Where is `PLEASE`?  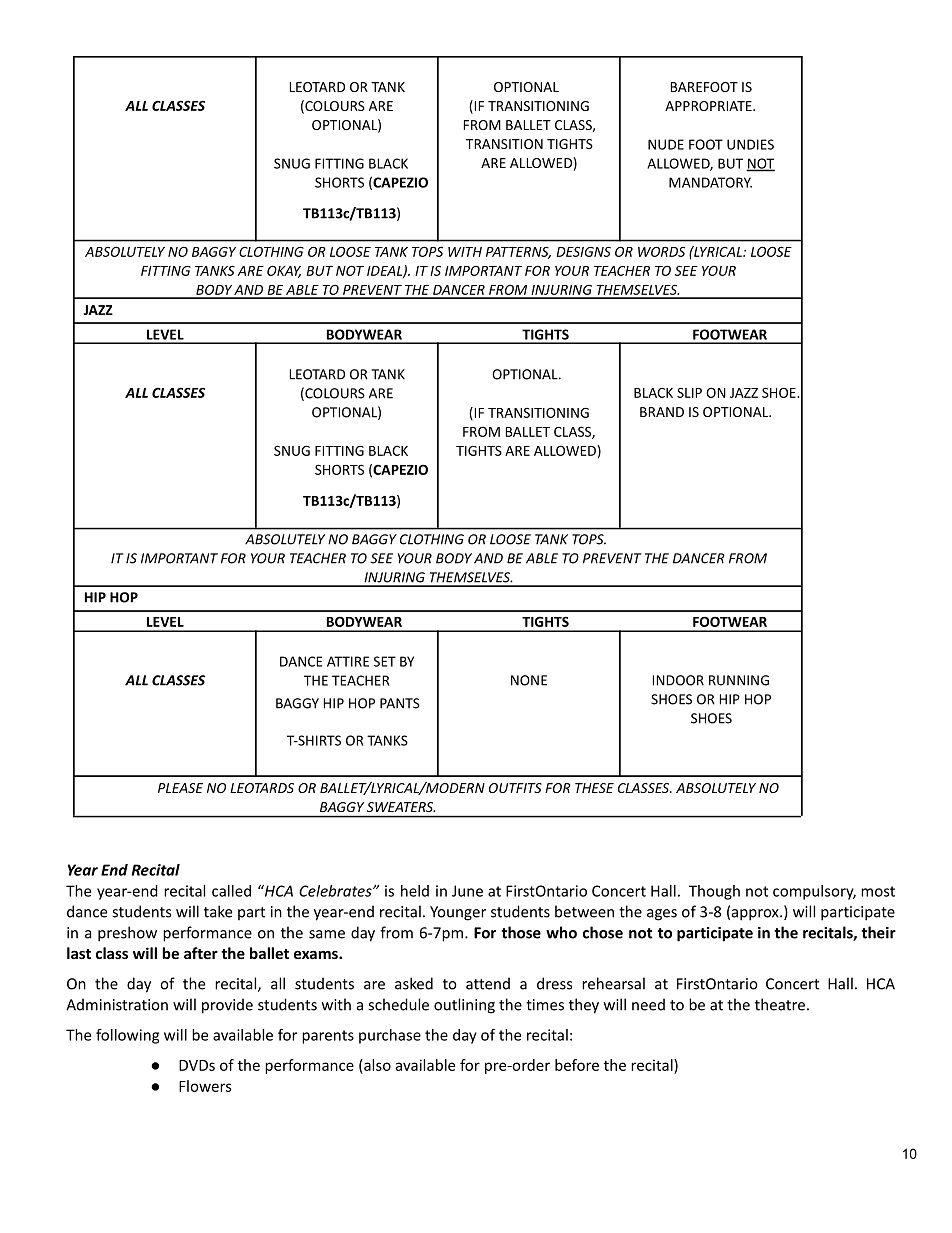
PLEASE is located at coordinates (180, 788).
